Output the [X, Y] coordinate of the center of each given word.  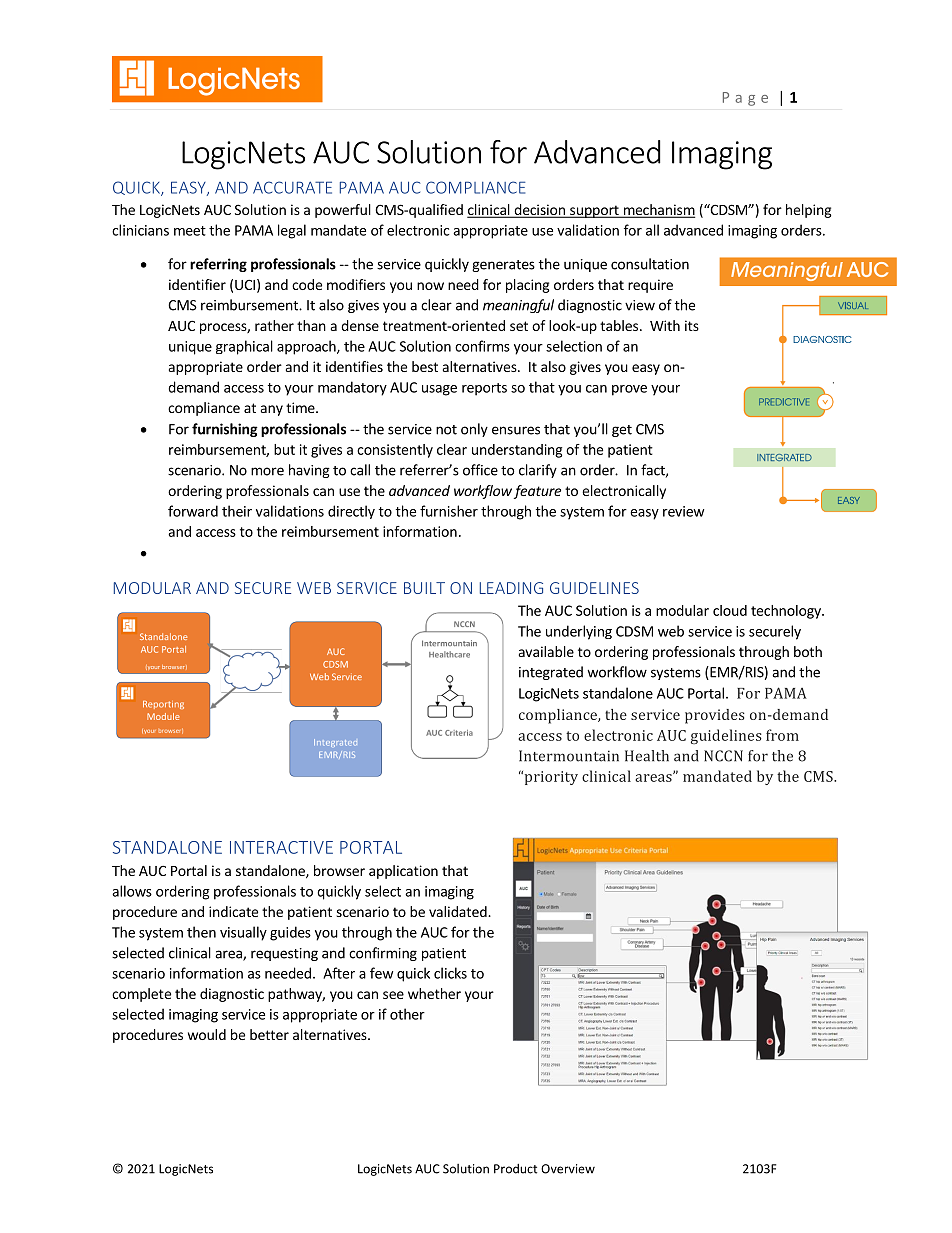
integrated [551, 673]
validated [459, 911]
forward [193, 511]
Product [515, 1169]
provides [715, 716]
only [474, 430]
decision [539, 211]
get [622, 431]
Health [647, 756]
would [207, 1034]
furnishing [225, 430]
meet [190, 231]
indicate [233, 911]
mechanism [658, 211]
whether [434, 993]
